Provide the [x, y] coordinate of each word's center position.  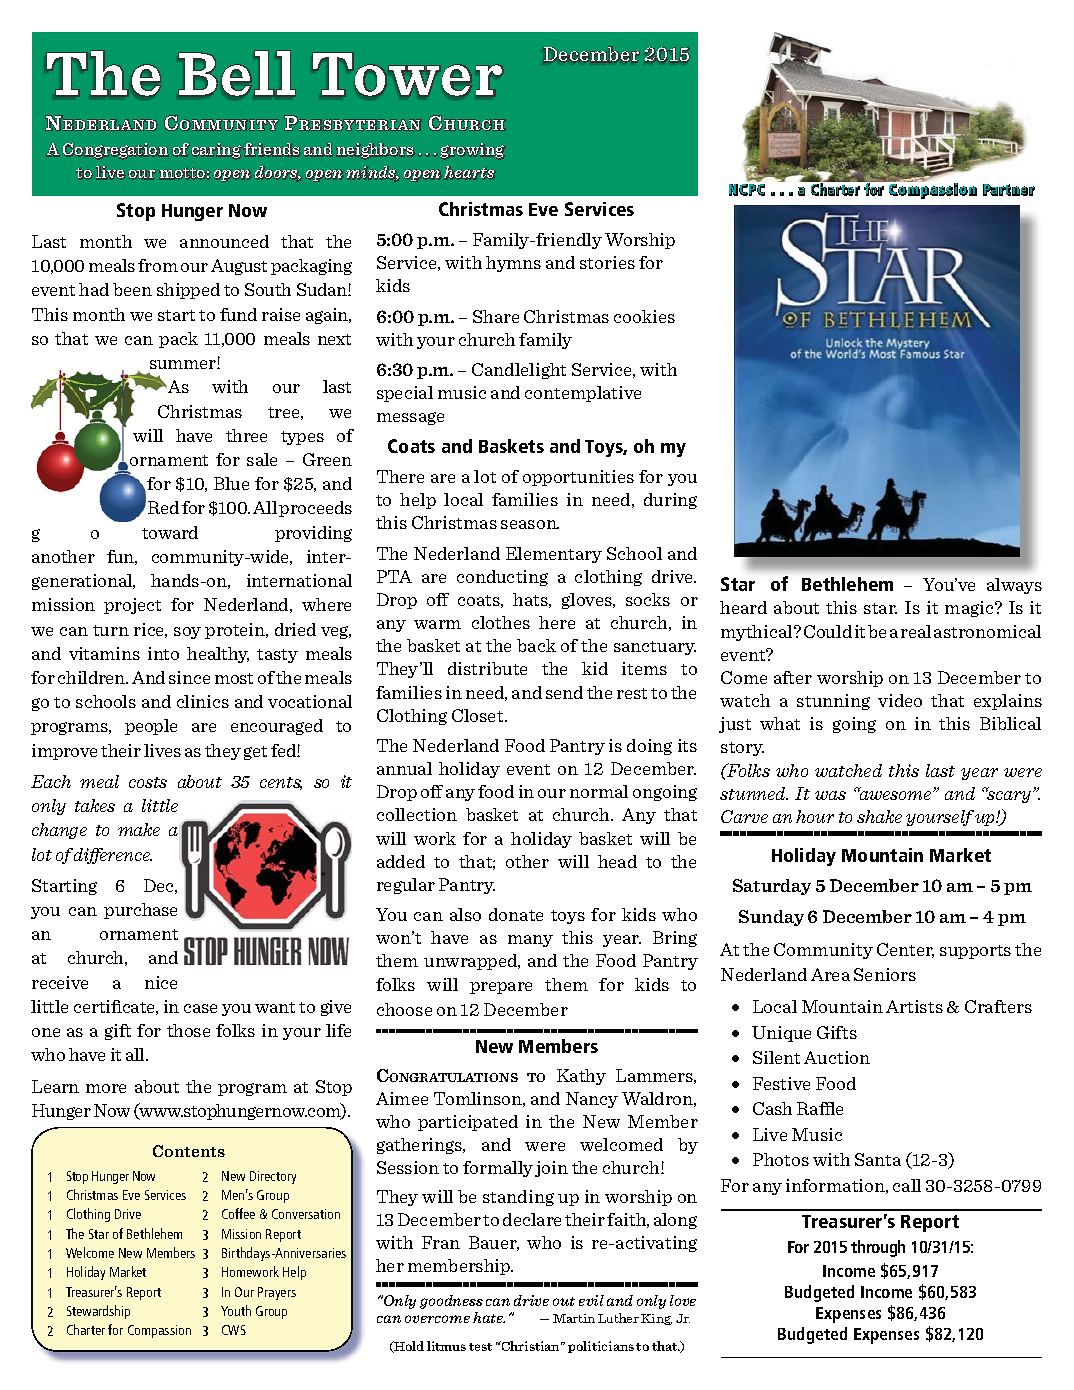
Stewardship [98, 1312]
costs [148, 782]
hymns [513, 264]
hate [489, 1317]
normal [599, 791]
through [878, 1248]
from [158, 265]
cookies [644, 316]
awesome [896, 794]
